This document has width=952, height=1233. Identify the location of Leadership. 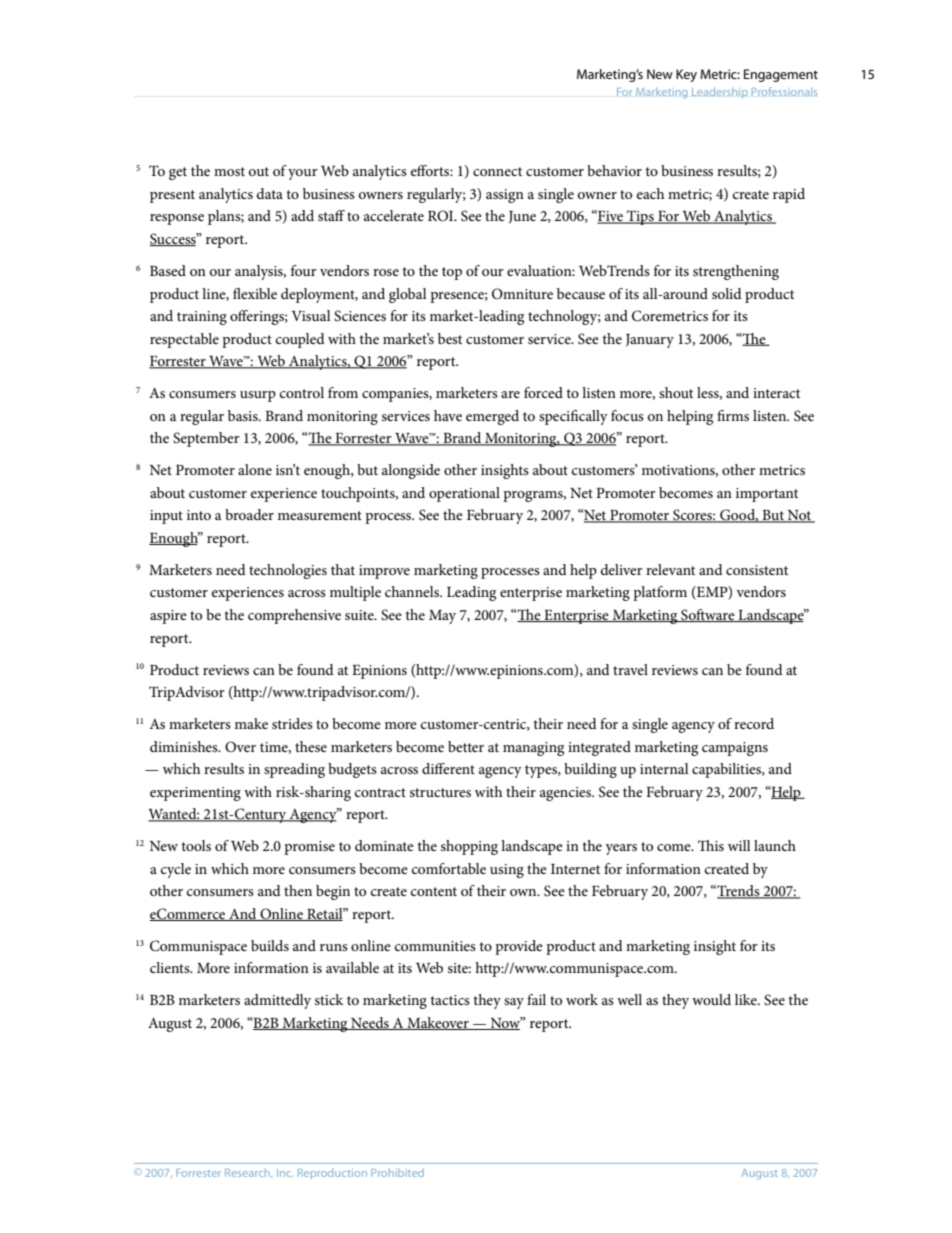
(720, 92).
